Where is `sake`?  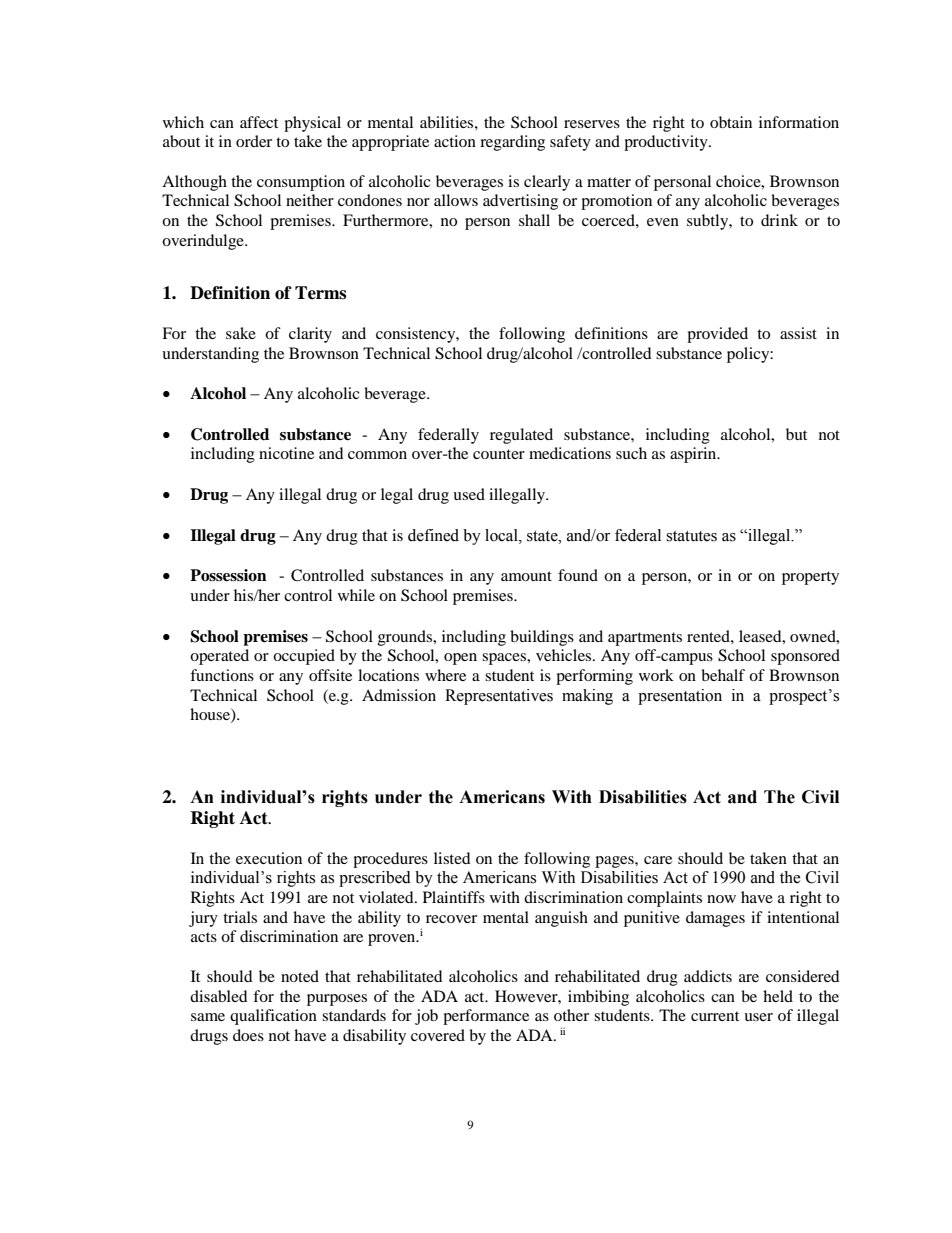
sake is located at coordinates (241, 333).
